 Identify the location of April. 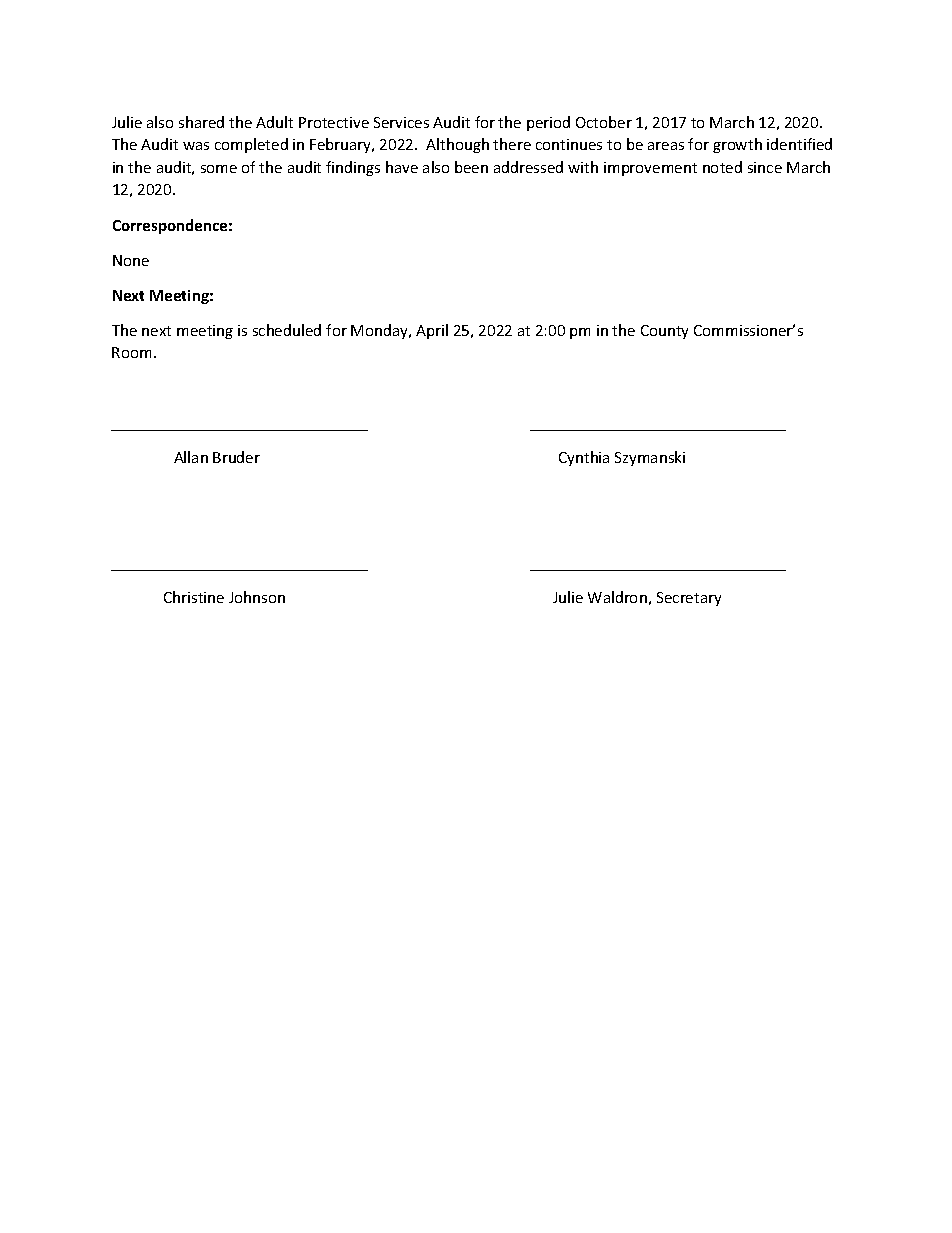
(432, 331).
